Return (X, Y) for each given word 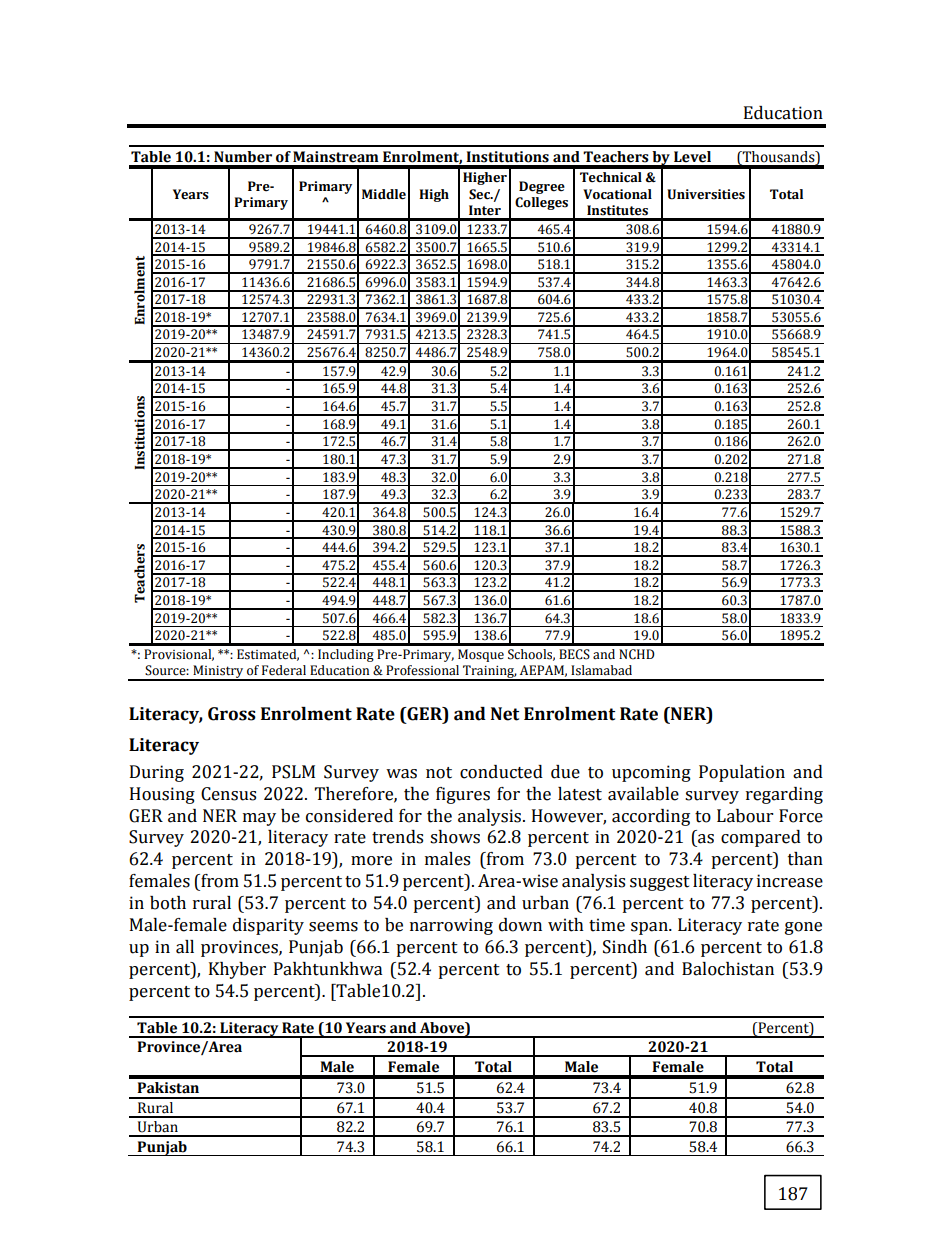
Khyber (237, 970)
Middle (384, 194)
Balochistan (728, 969)
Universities (706, 194)
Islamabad (601, 670)
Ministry (218, 673)
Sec (480, 194)
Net (505, 714)
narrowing (451, 926)
